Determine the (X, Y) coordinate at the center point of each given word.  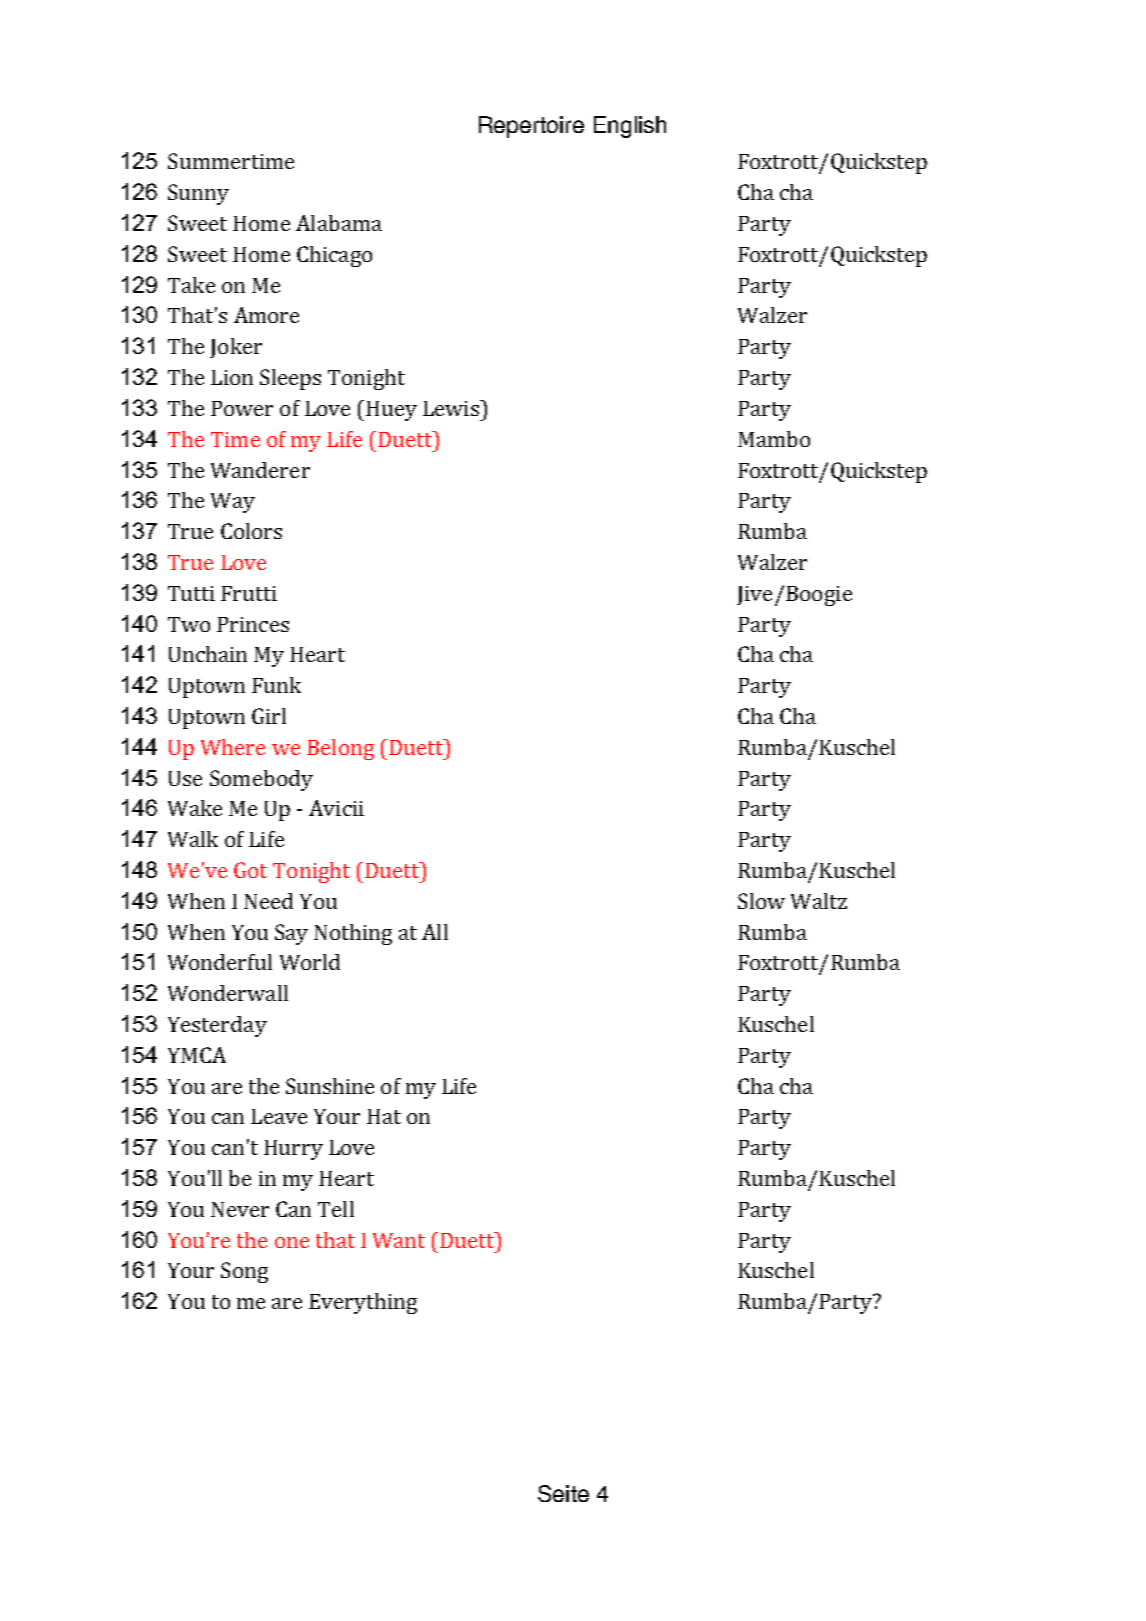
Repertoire (531, 127)
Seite (563, 1493)
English (630, 127)
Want (399, 1240)
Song (244, 1272)
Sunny (198, 194)
